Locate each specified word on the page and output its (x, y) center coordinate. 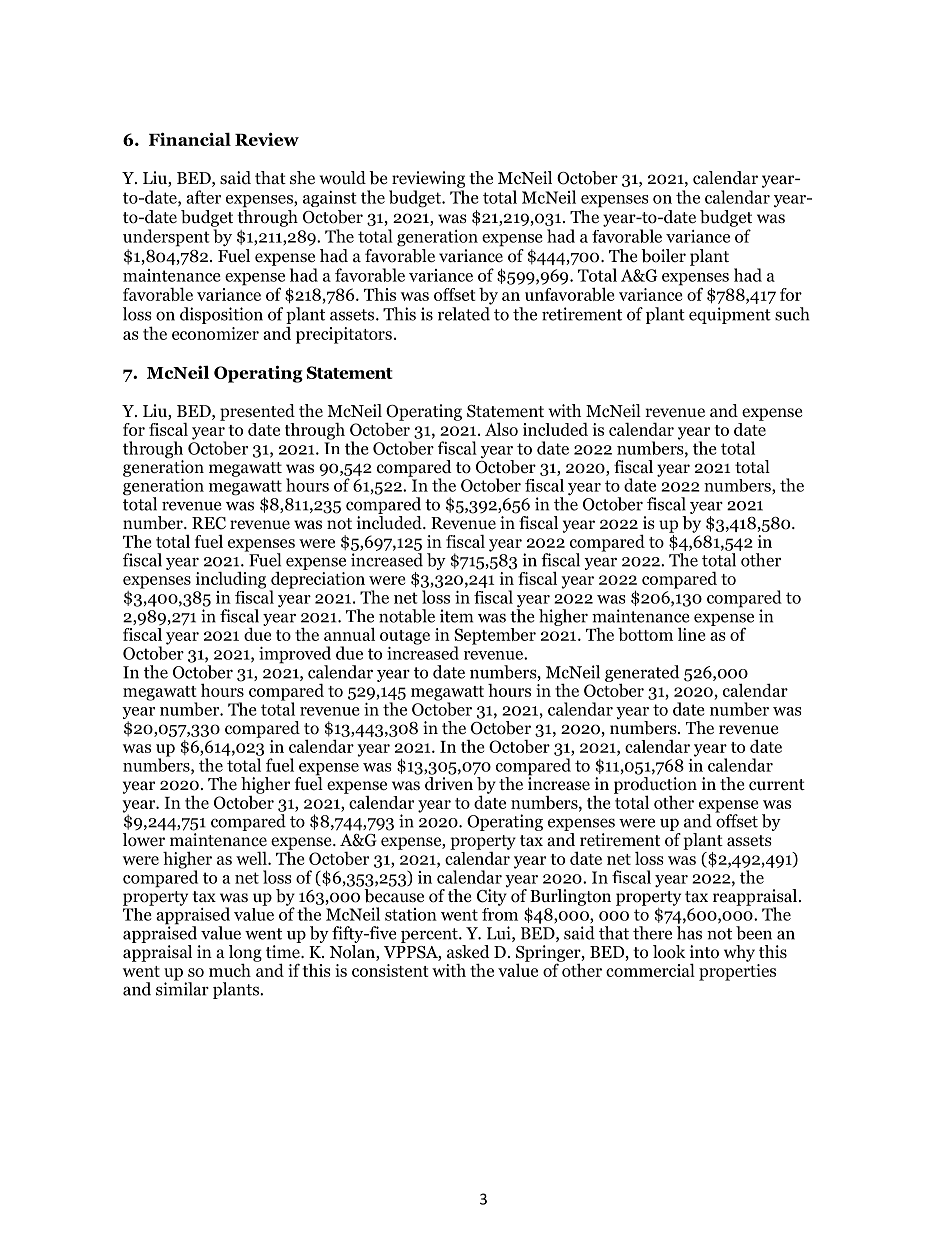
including (231, 580)
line (692, 634)
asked (468, 951)
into (704, 952)
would (342, 178)
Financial (190, 139)
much (230, 970)
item (456, 616)
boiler (663, 256)
